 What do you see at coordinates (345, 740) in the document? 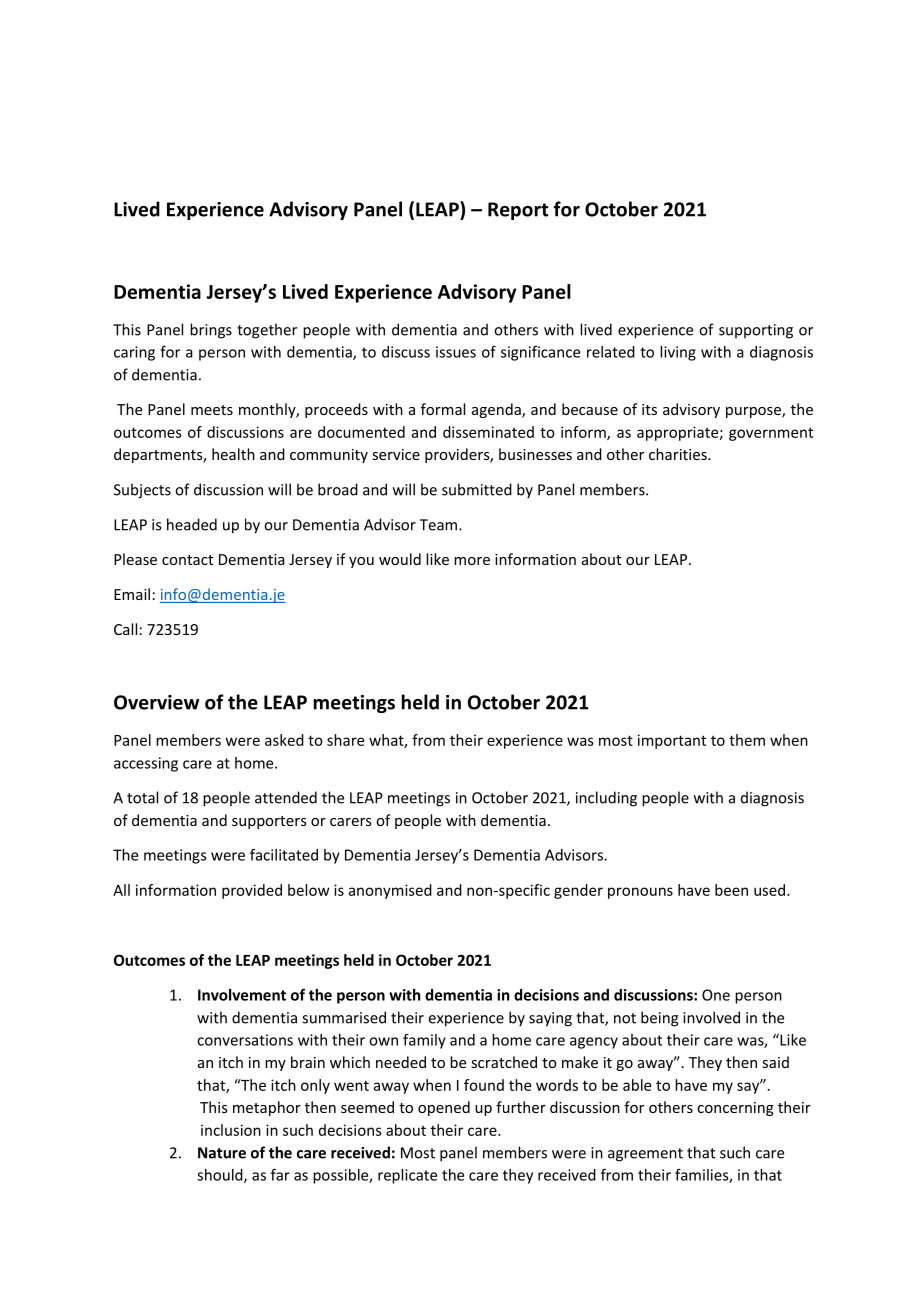
I see `share` at bounding box center [345, 740].
